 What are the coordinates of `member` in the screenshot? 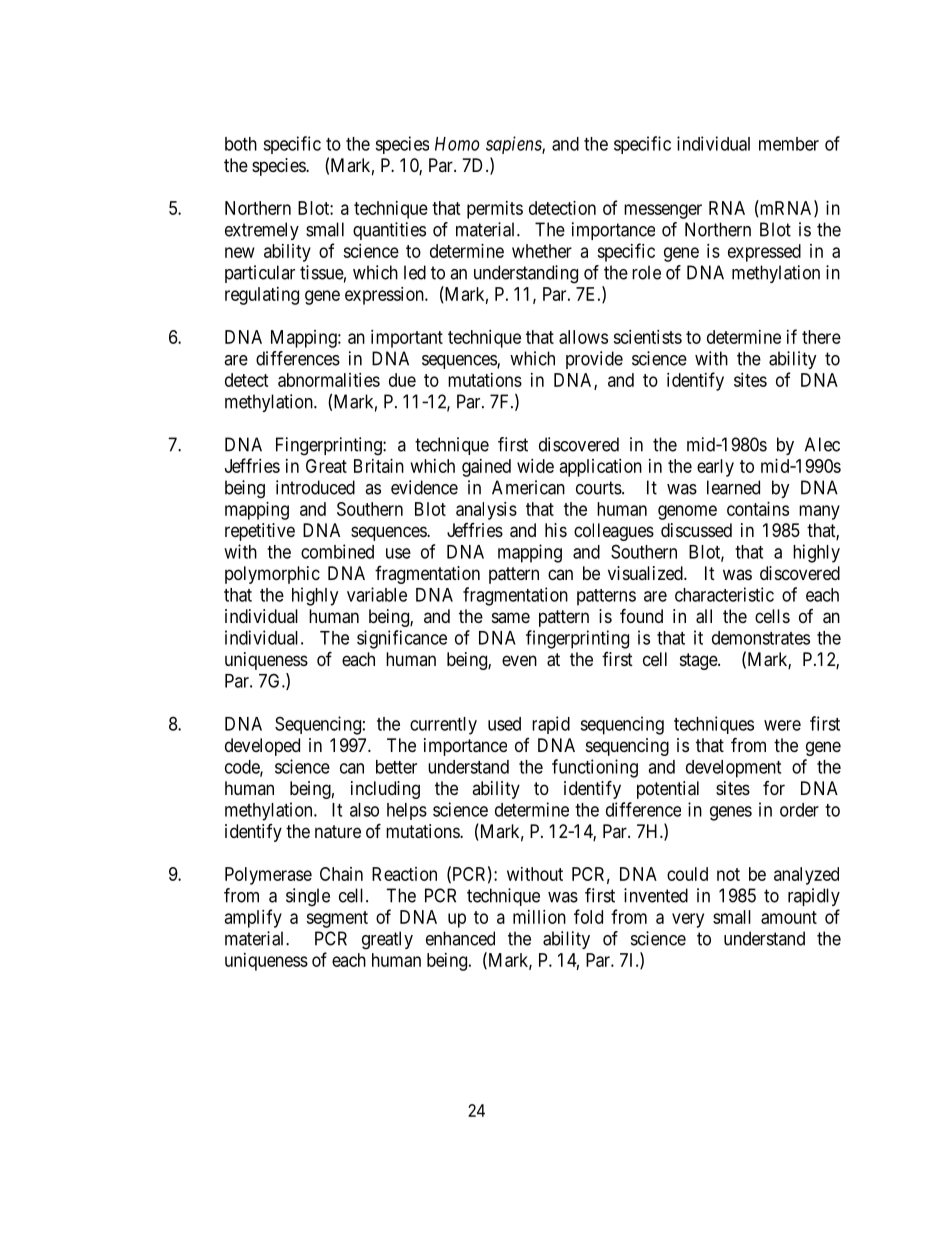 It's located at (789, 144).
